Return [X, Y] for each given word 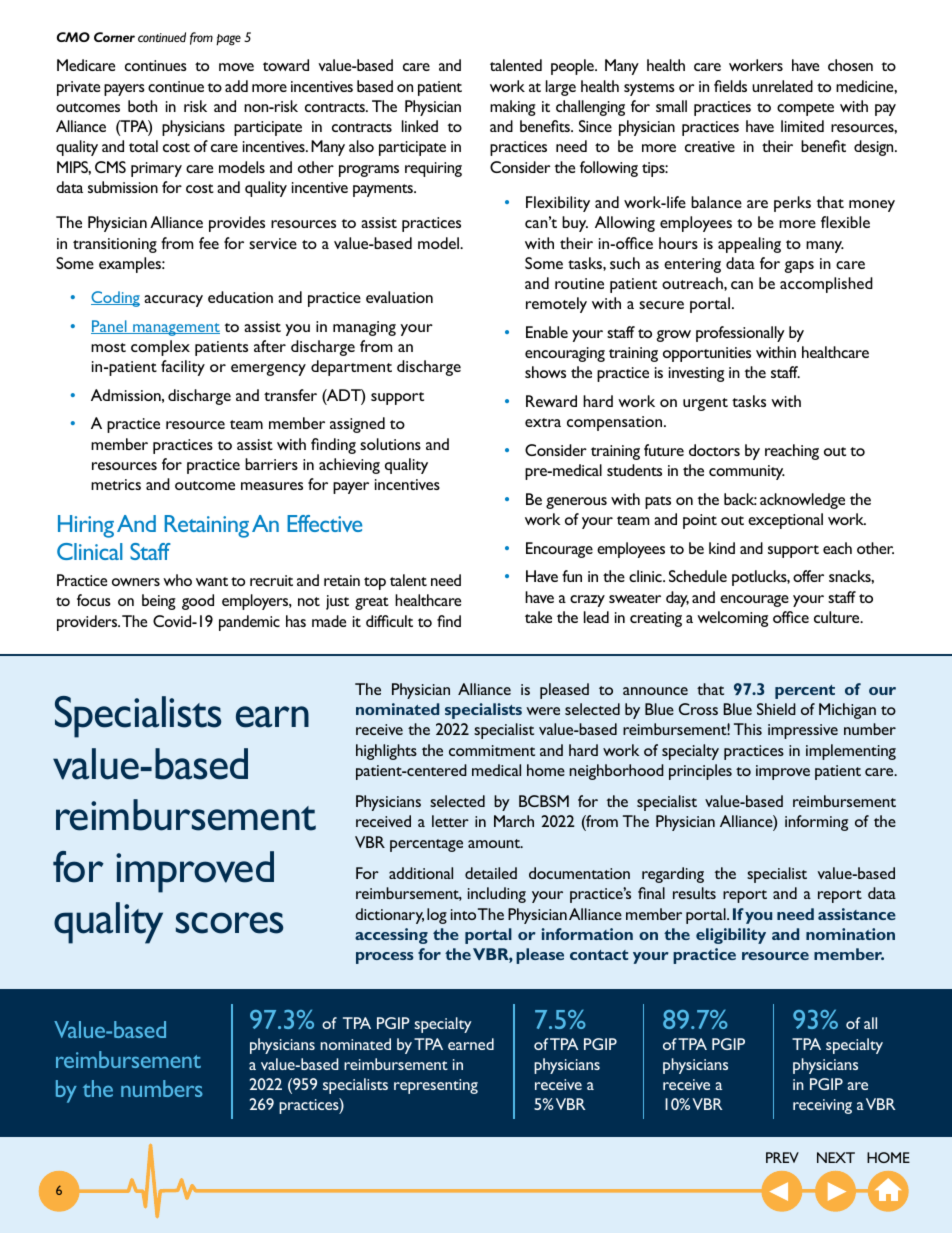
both [142, 106]
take [538, 617]
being [159, 602]
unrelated [782, 86]
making [513, 108]
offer [808, 576]
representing [436, 1086]
